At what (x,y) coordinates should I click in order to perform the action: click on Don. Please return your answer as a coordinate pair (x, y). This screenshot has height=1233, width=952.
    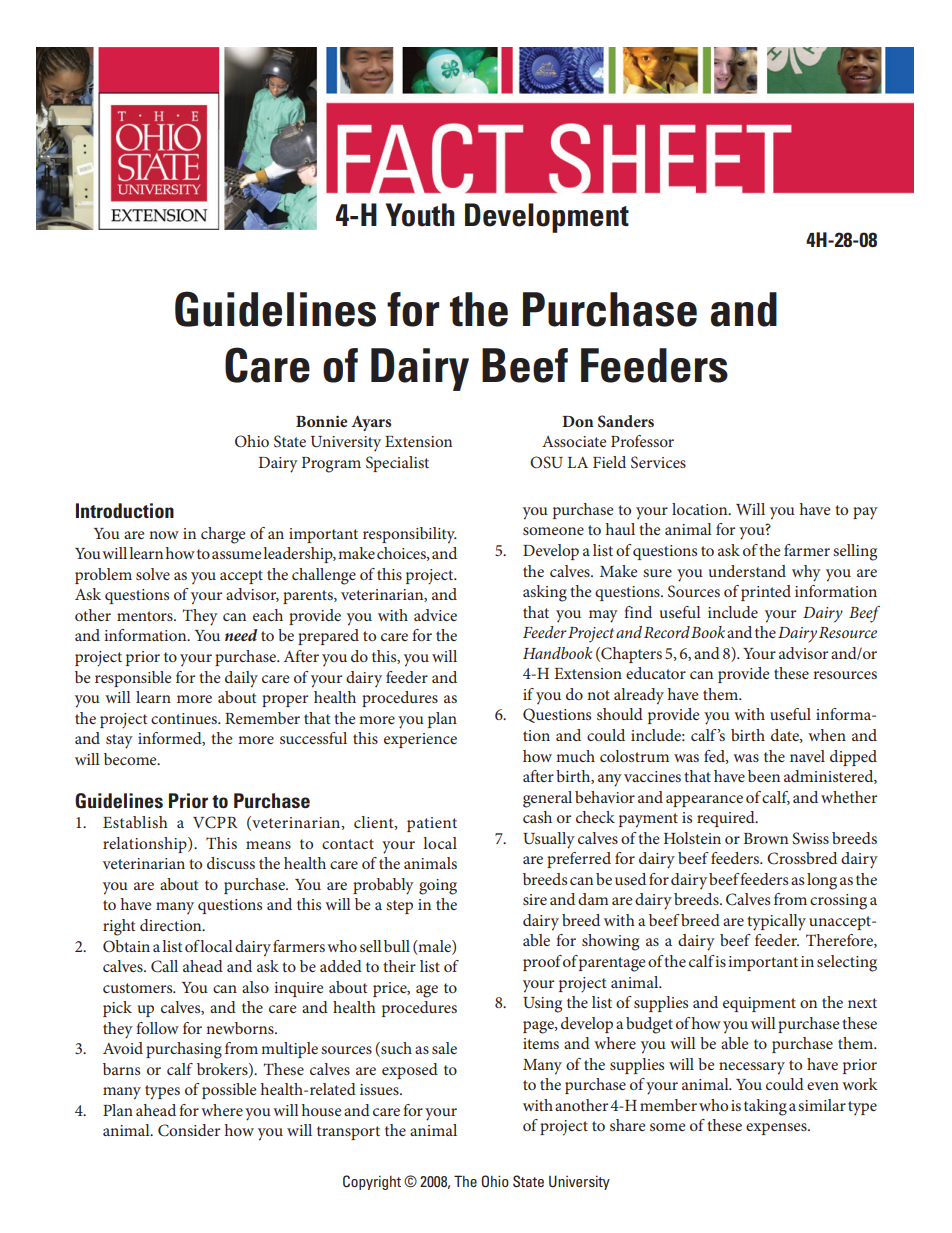
    Looking at the image, I should click on (578, 421).
